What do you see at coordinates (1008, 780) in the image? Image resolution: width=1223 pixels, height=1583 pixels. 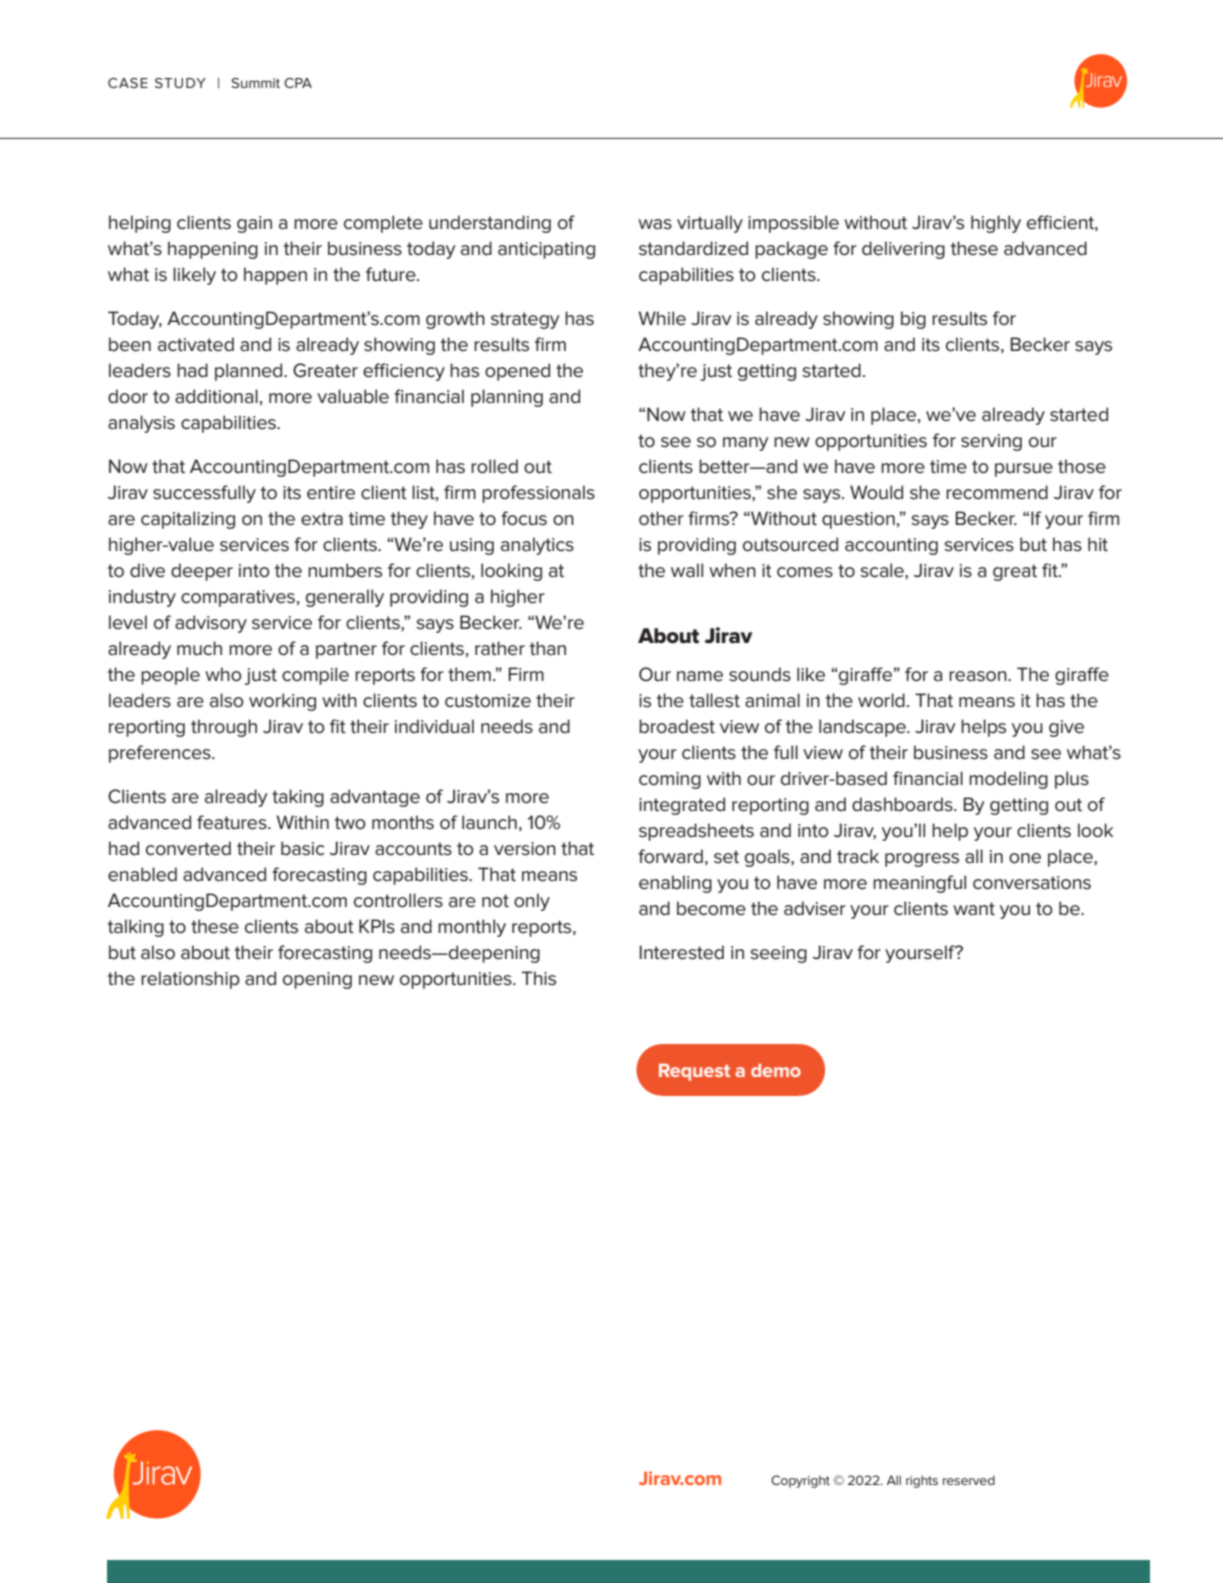 I see `modeling` at bounding box center [1008, 780].
